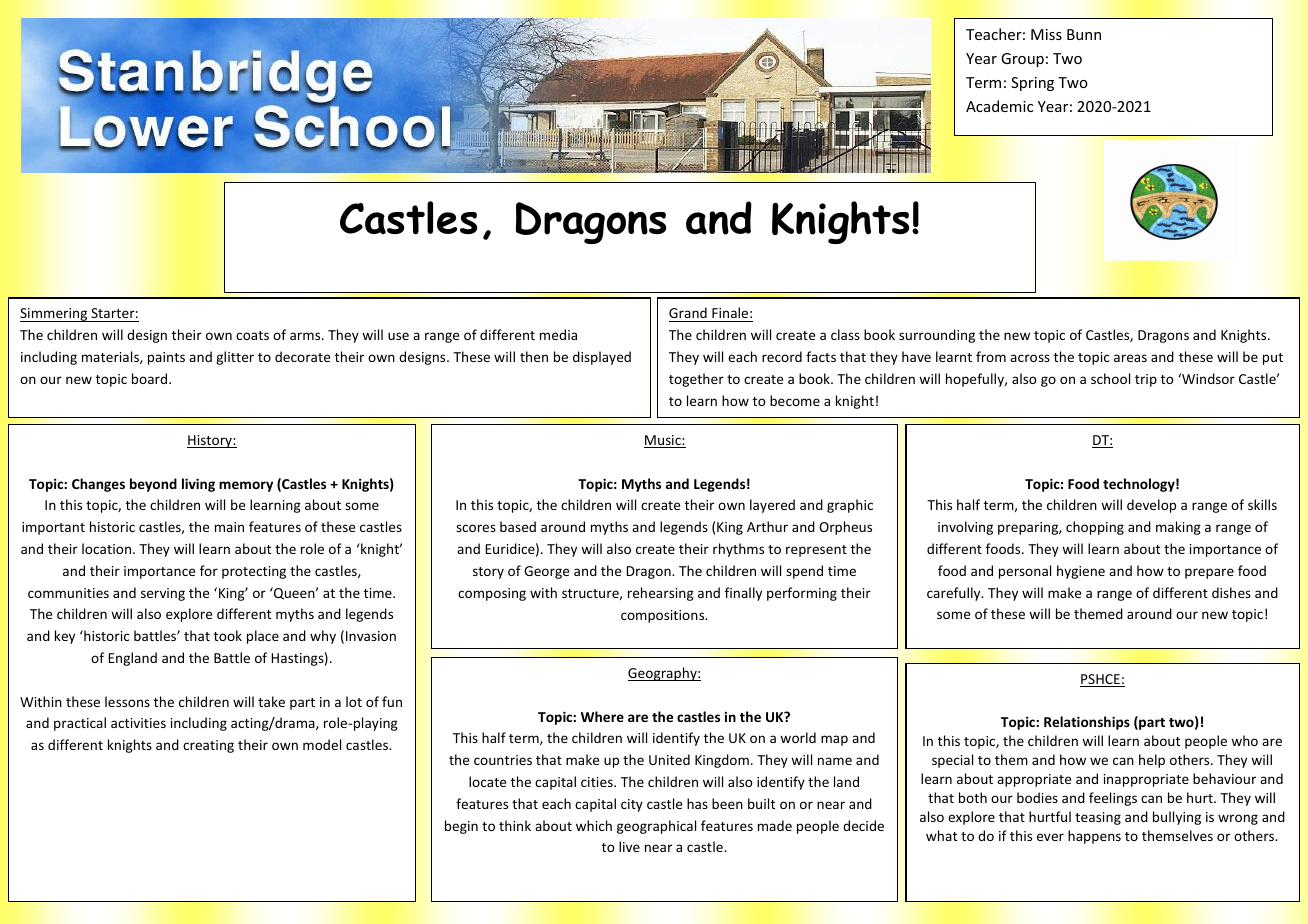 This screenshot has width=1308, height=924. I want to click on hygiene, so click(1081, 572).
